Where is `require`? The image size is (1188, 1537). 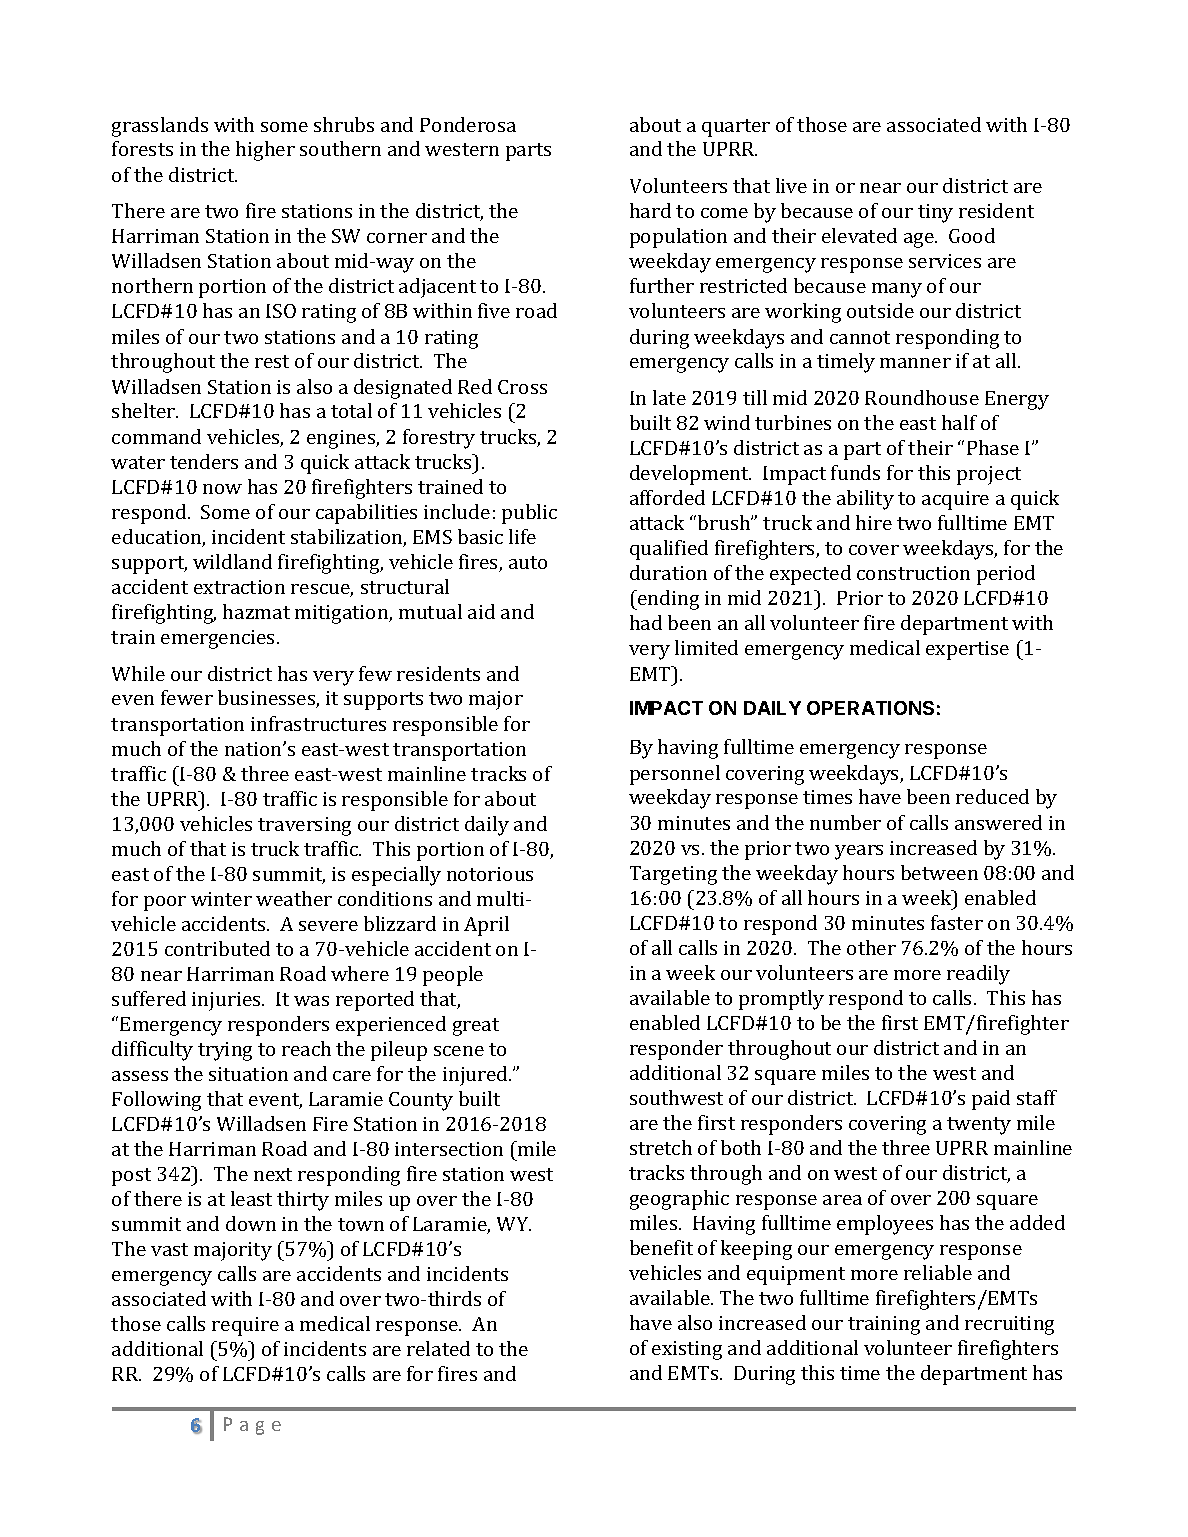 require is located at coordinates (245, 1326).
